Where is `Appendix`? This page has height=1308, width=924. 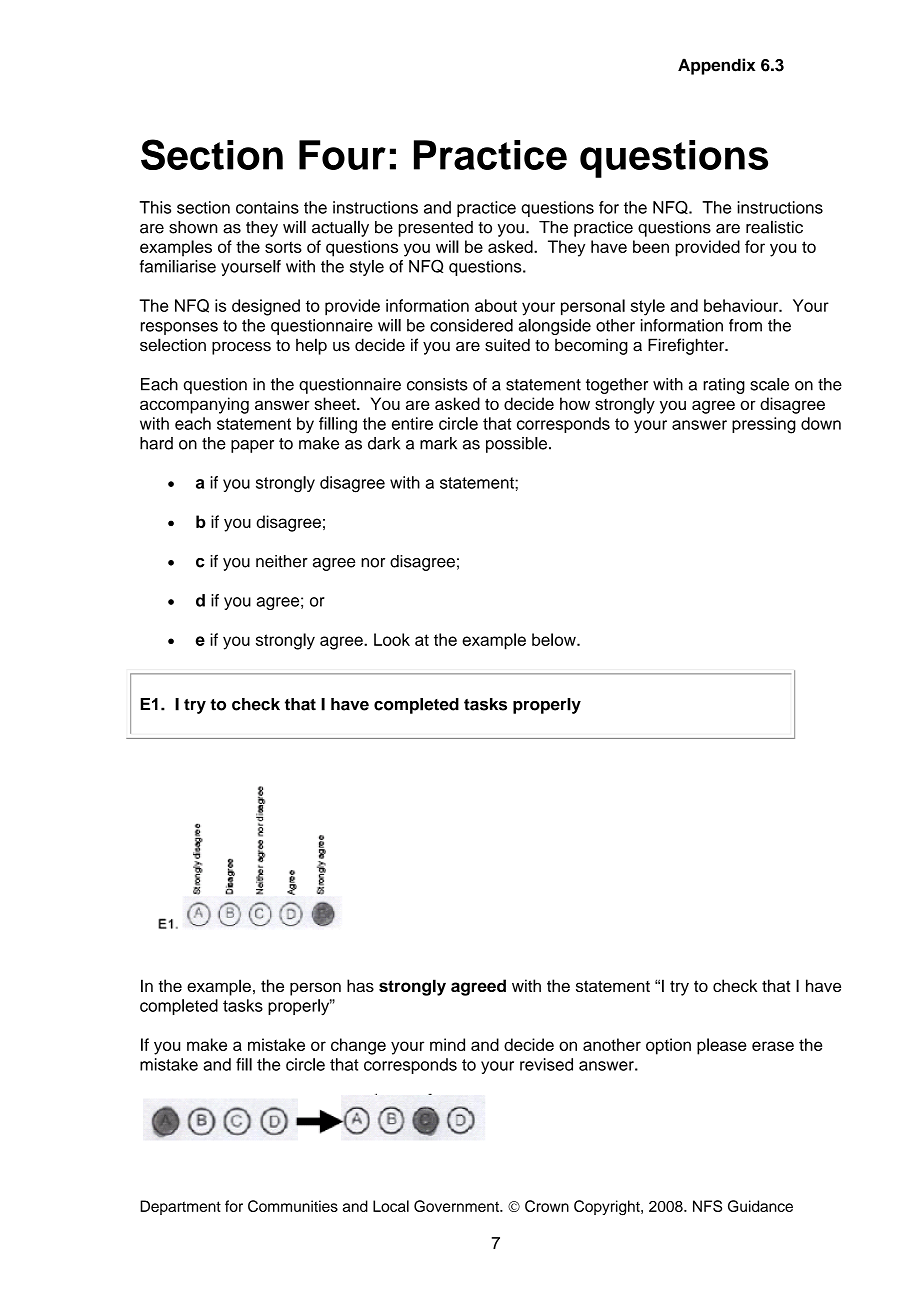 Appendix is located at coordinates (716, 66).
